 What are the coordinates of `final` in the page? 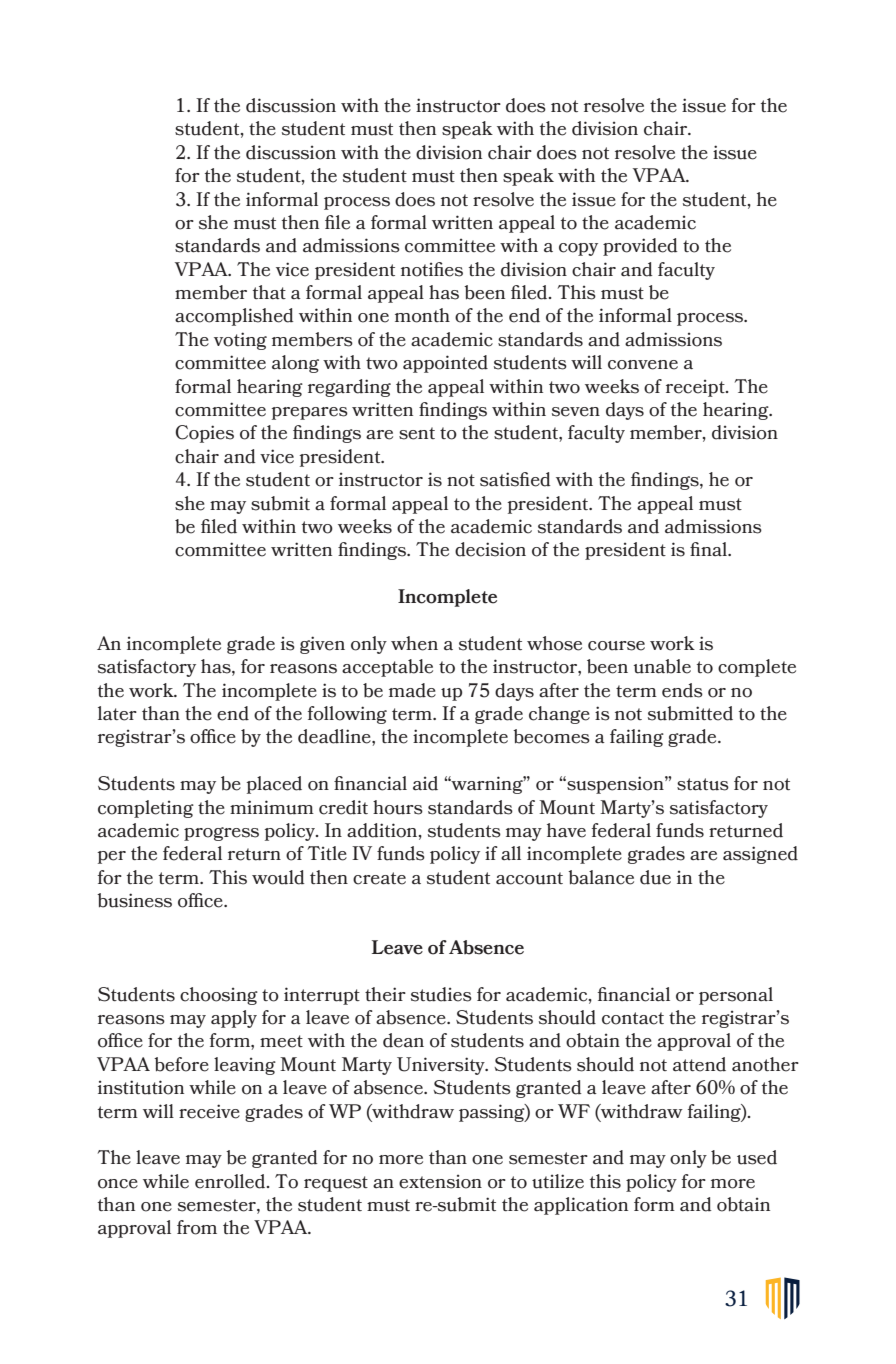 It's located at (710, 549).
